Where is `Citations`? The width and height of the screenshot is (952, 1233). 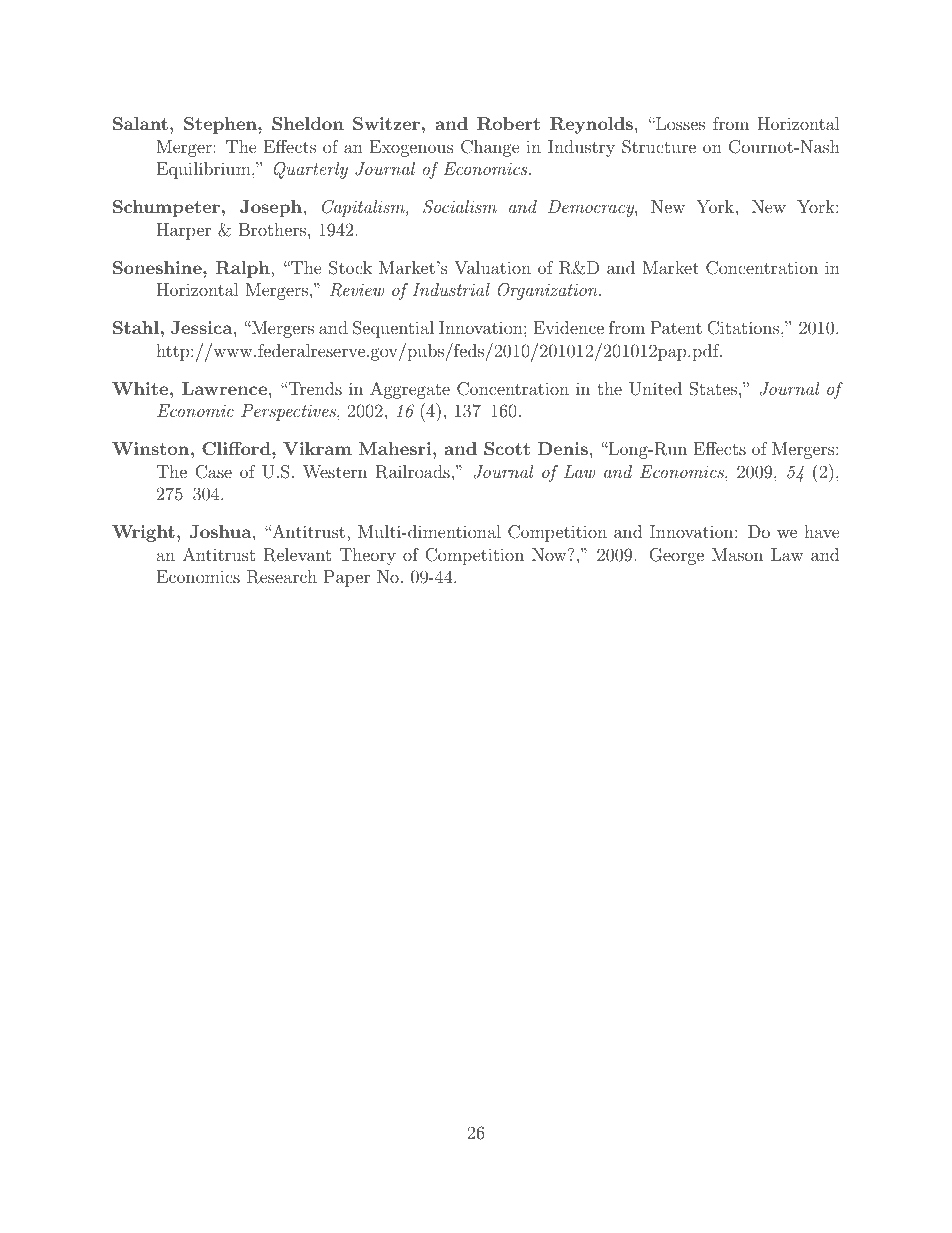 Citations is located at coordinates (743, 328).
